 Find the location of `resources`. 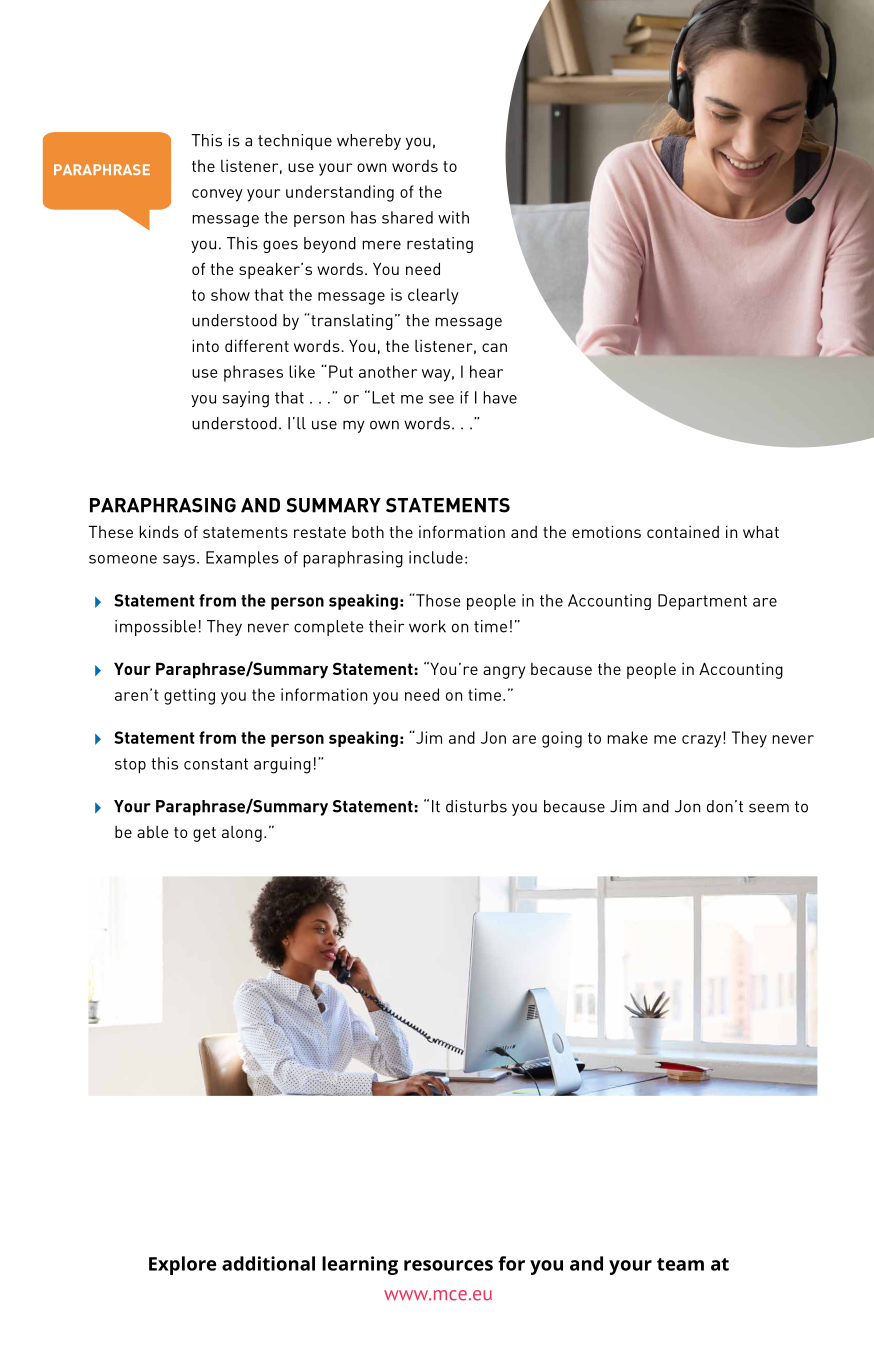

resources is located at coordinates (448, 1265).
